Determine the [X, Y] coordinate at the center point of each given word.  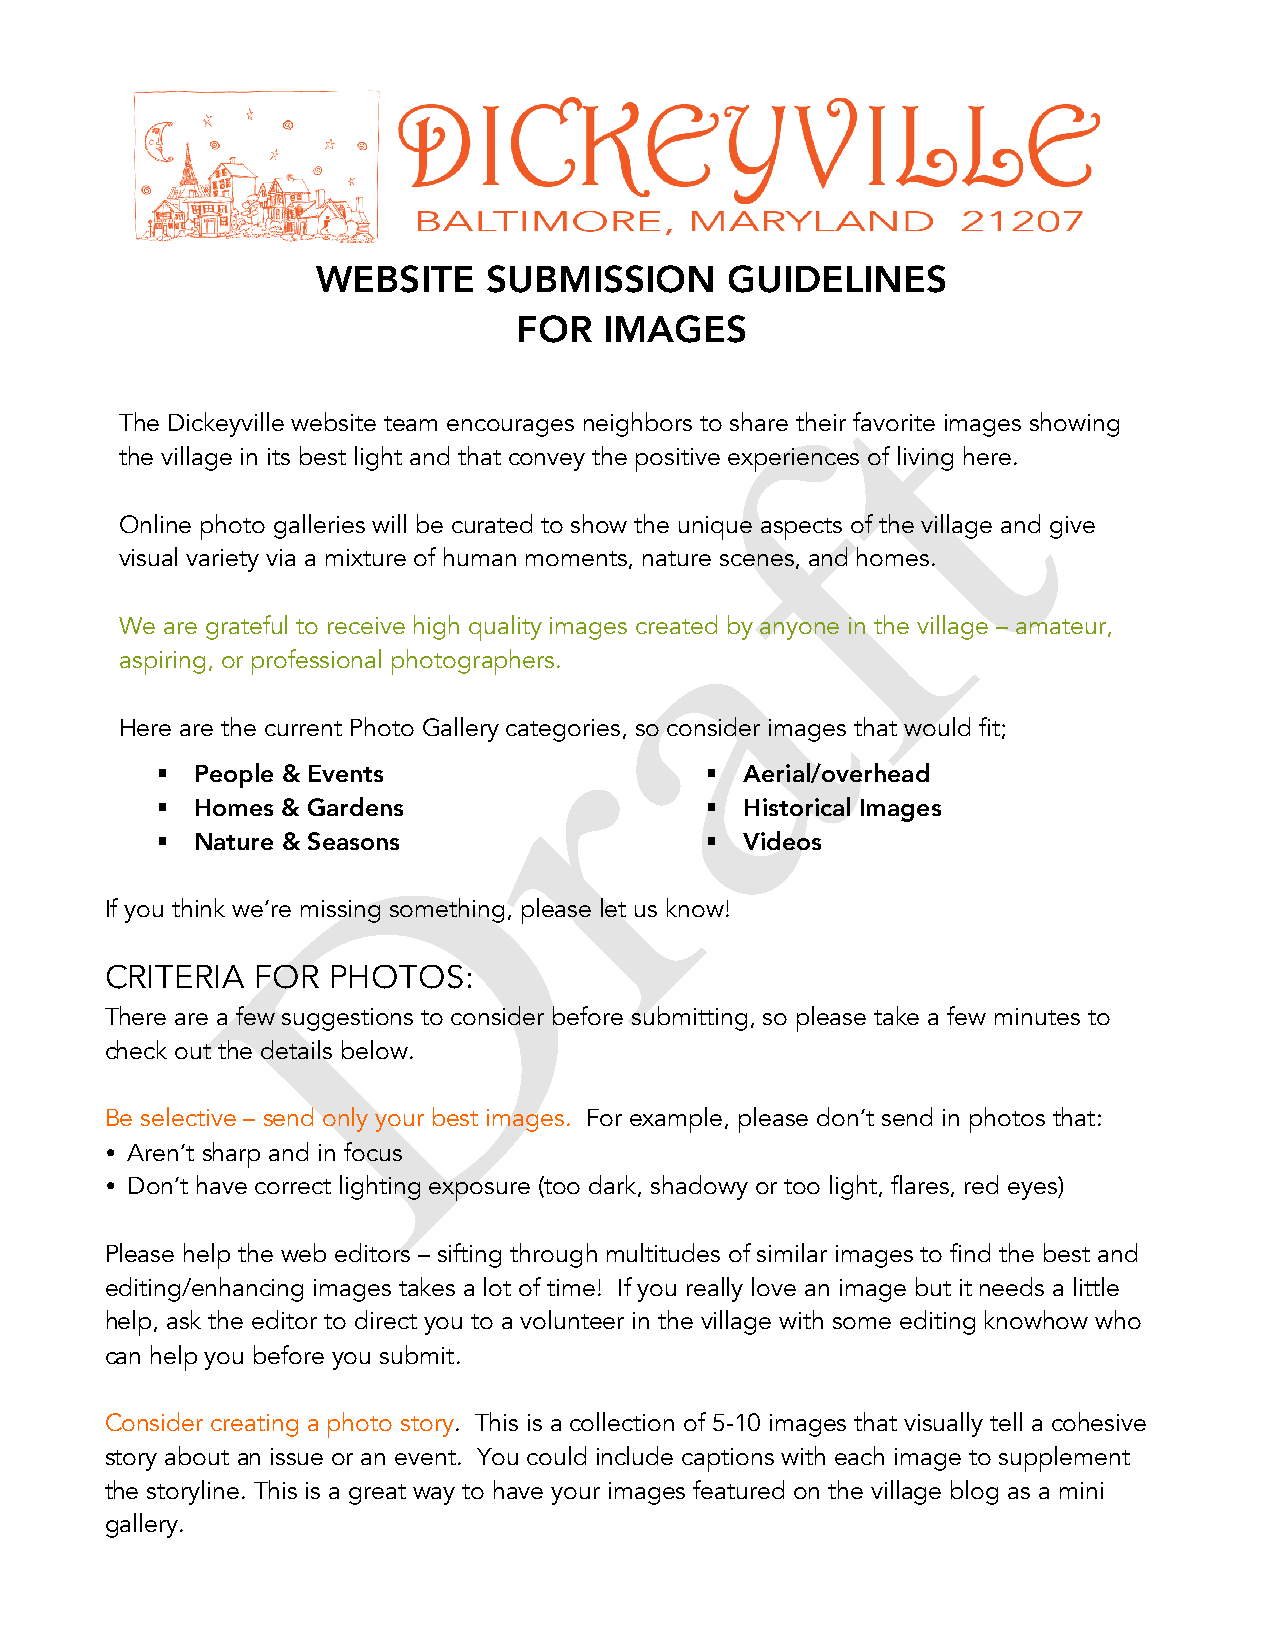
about [197, 1455]
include [635, 1455]
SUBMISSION [600, 279]
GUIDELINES [837, 279]
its [279, 456]
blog [974, 1492]
